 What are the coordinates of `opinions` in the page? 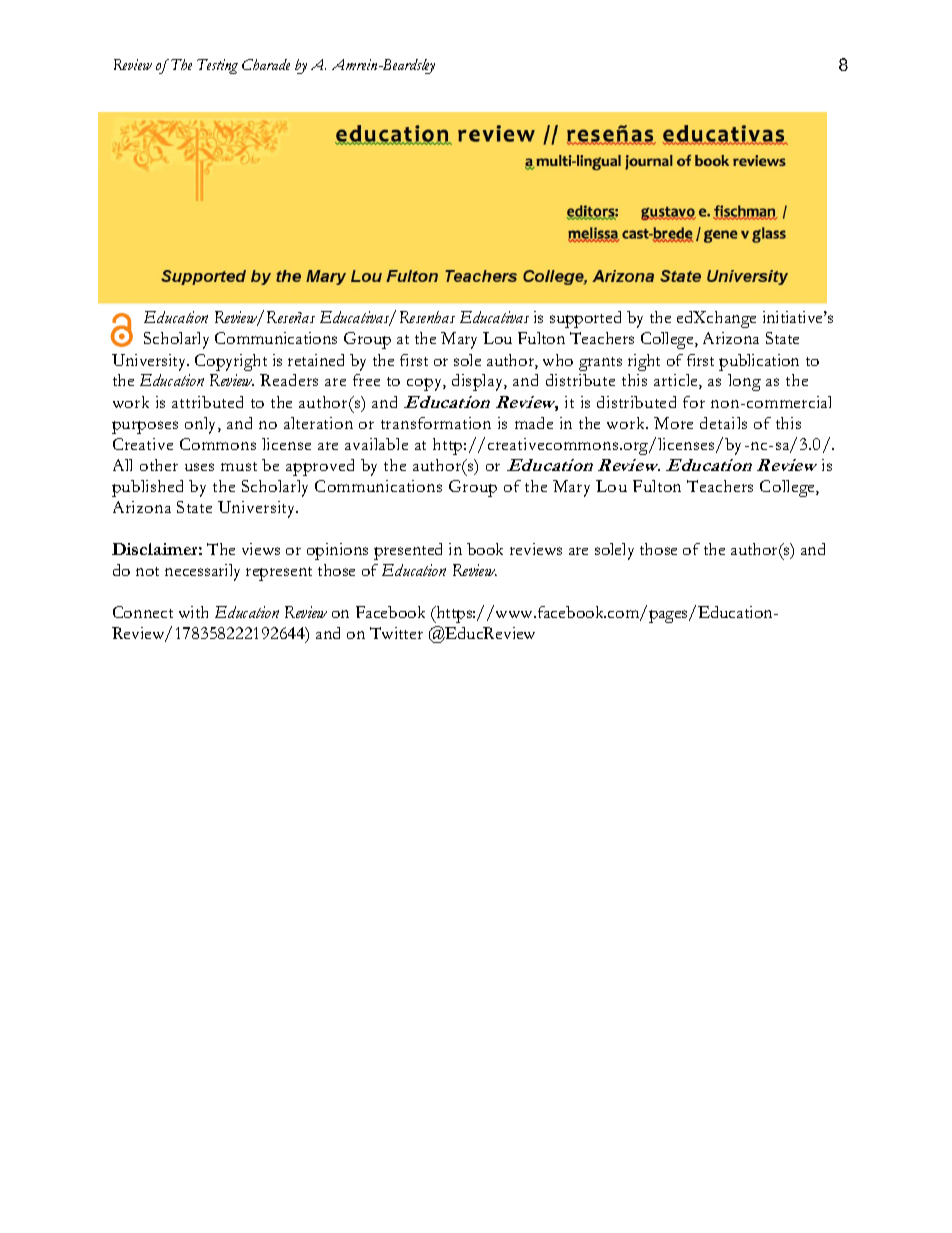 It's located at (337, 551).
